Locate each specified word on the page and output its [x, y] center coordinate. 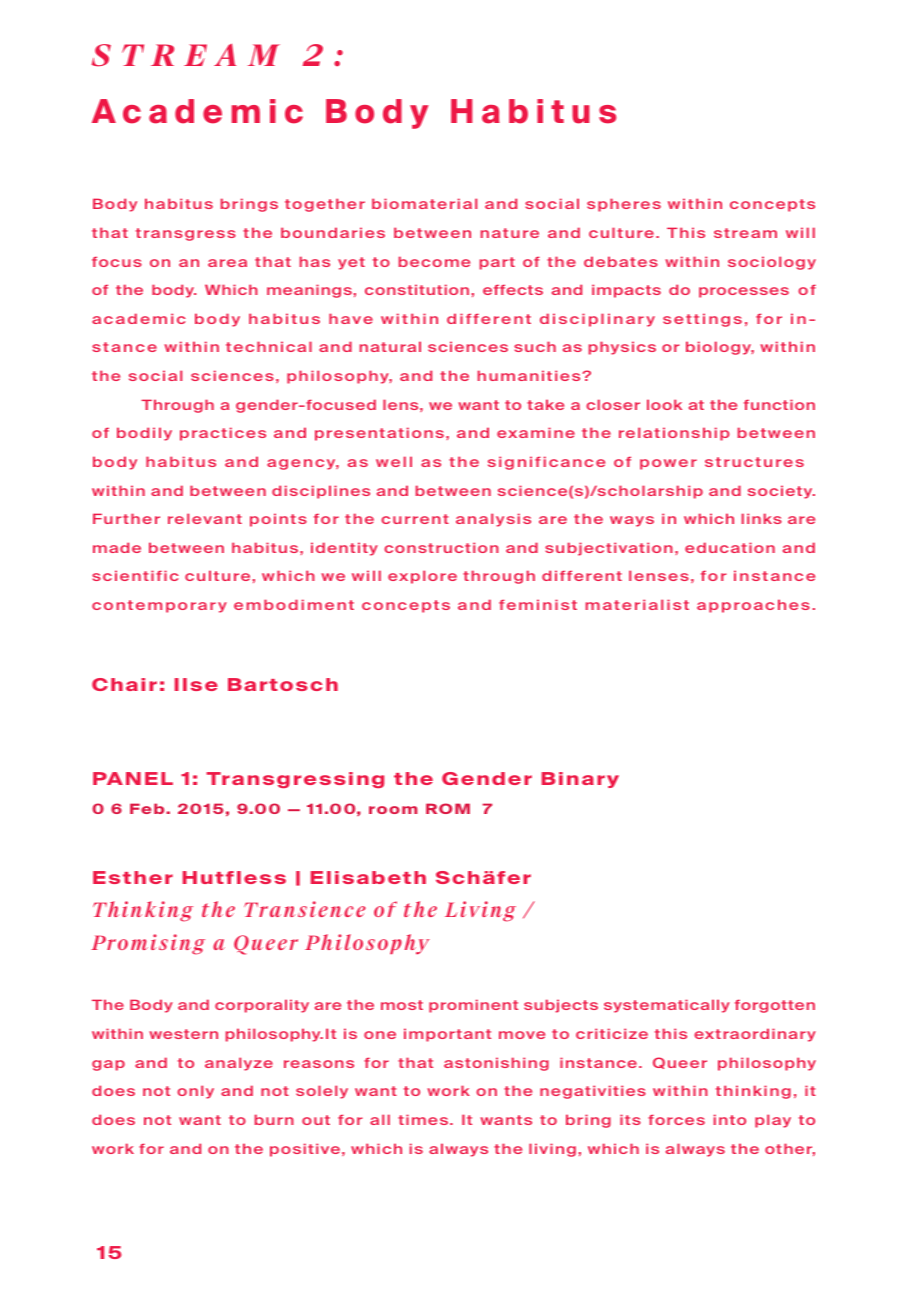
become [434, 261]
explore [422, 577]
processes [744, 292]
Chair [124, 684]
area [227, 263]
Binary [580, 780]
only [195, 1092]
